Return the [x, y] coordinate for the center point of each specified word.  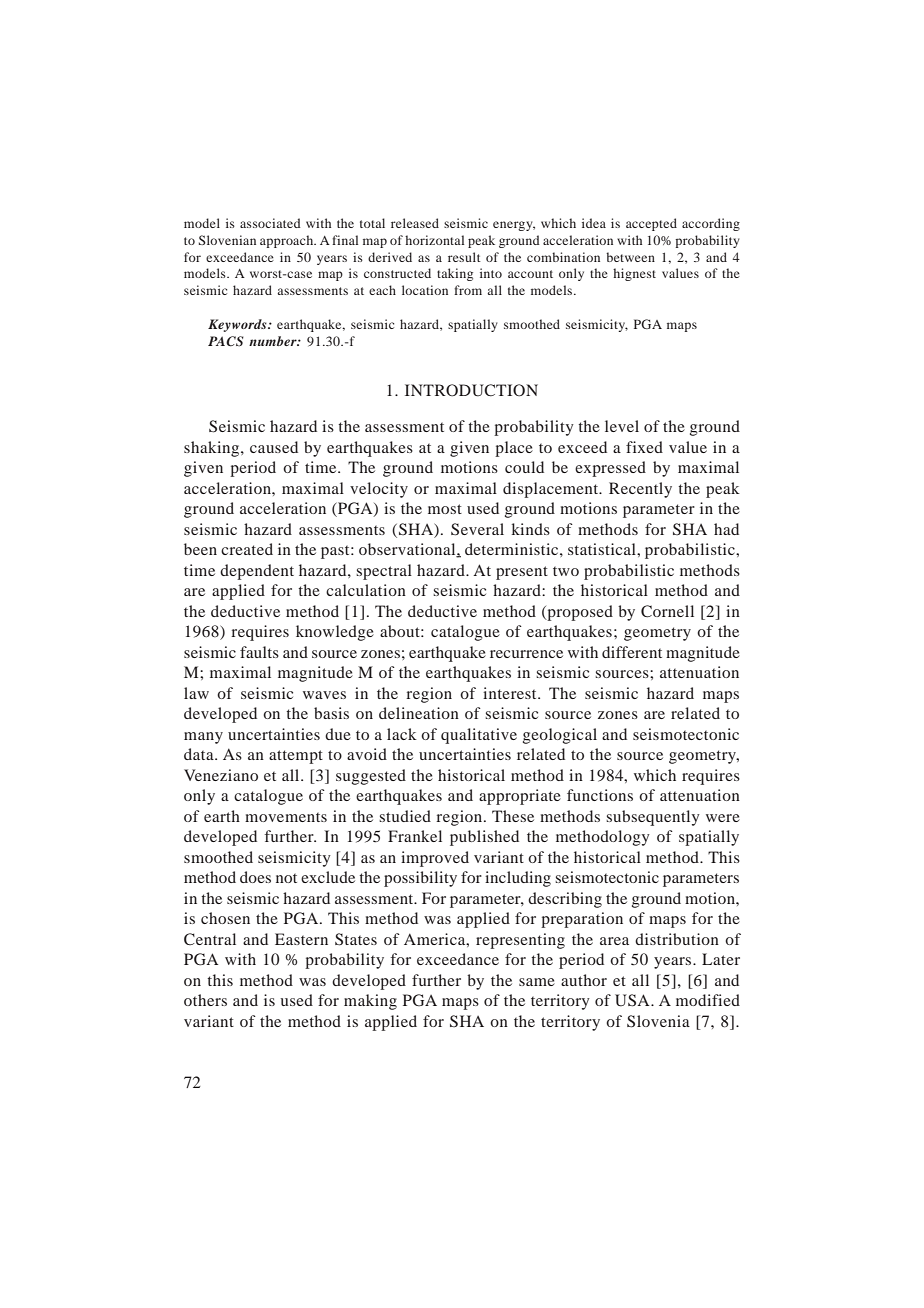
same [537, 982]
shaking [213, 449]
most [445, 509]
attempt [296, 757]
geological [560, 736]
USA [633, 1000]
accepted [651, 224]
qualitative [479, 736]
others [205, 1000]
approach [288, 241]
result [464, 257]
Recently [640, 490]
